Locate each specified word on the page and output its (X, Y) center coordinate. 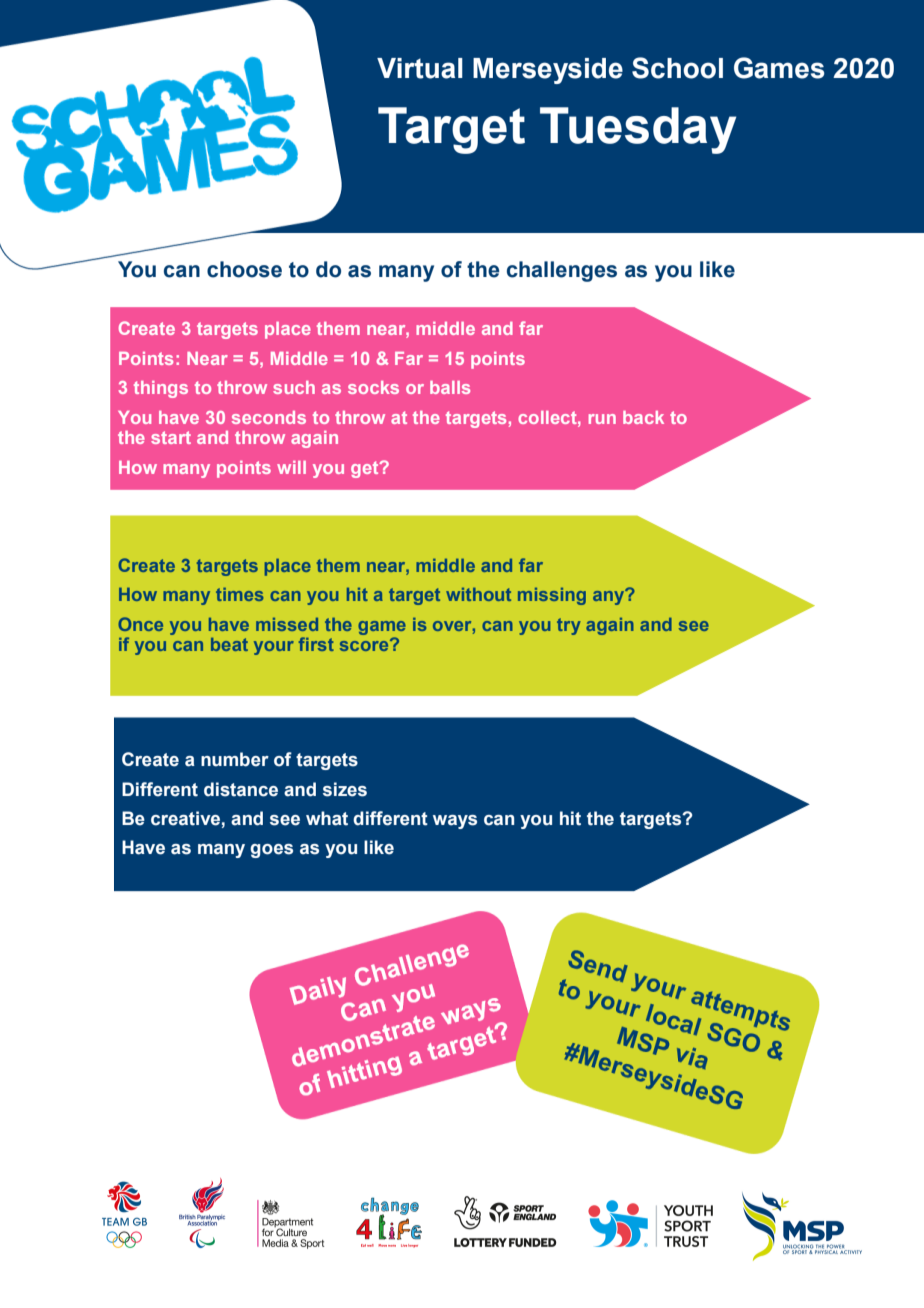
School (677, 68)
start (171, 437)
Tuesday (638, 130)
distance (241, 789)
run (602, 419)
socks (373, 387)
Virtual (420, 68)
